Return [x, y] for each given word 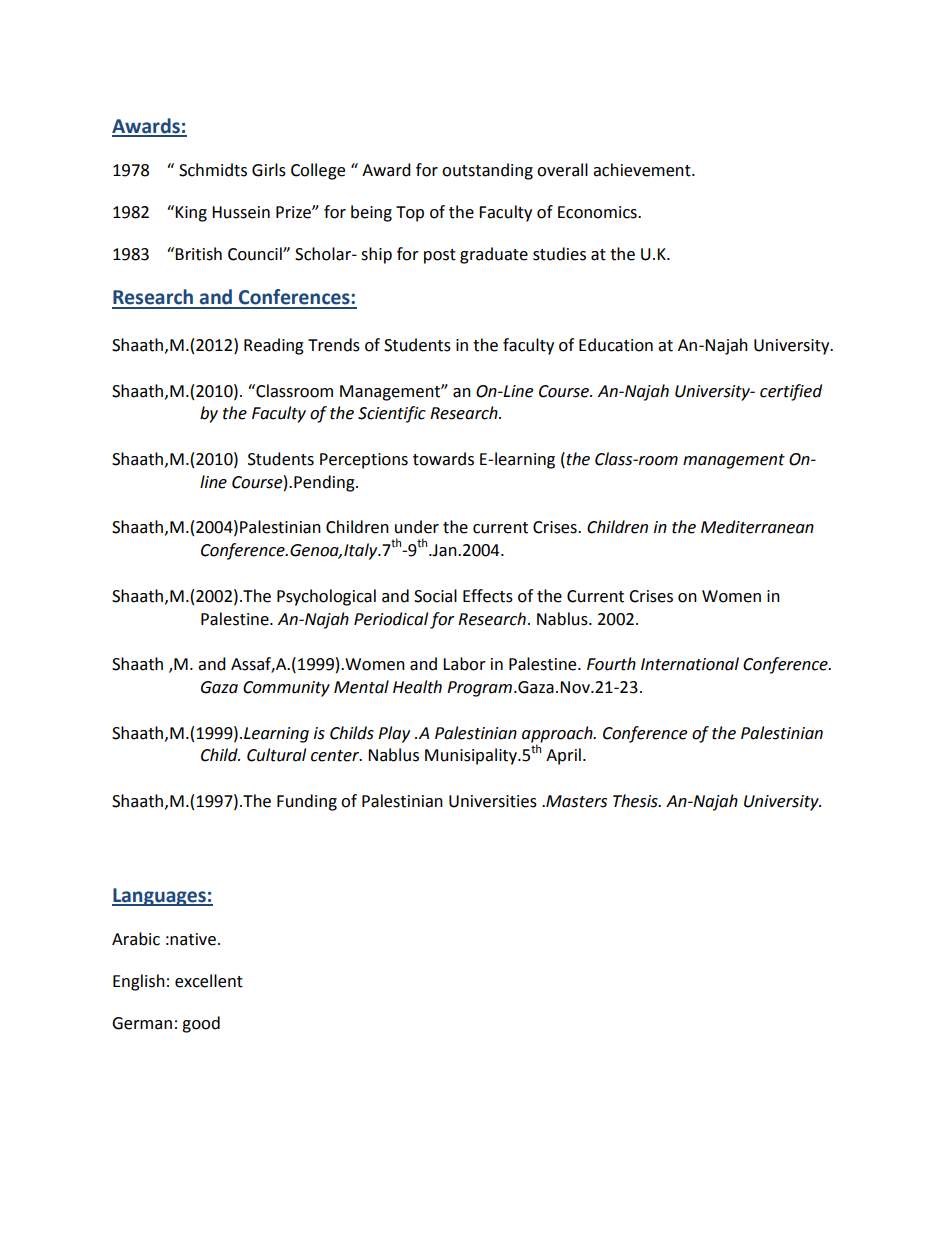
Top [410, 214]
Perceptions [364, 461]
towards [443, 459]
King [191, 214]
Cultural [276, 755]
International [690, 664]
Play [394, 734]
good [201, 1024]
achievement [643, 170]
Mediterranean [757, 527]
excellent [209, 981]
